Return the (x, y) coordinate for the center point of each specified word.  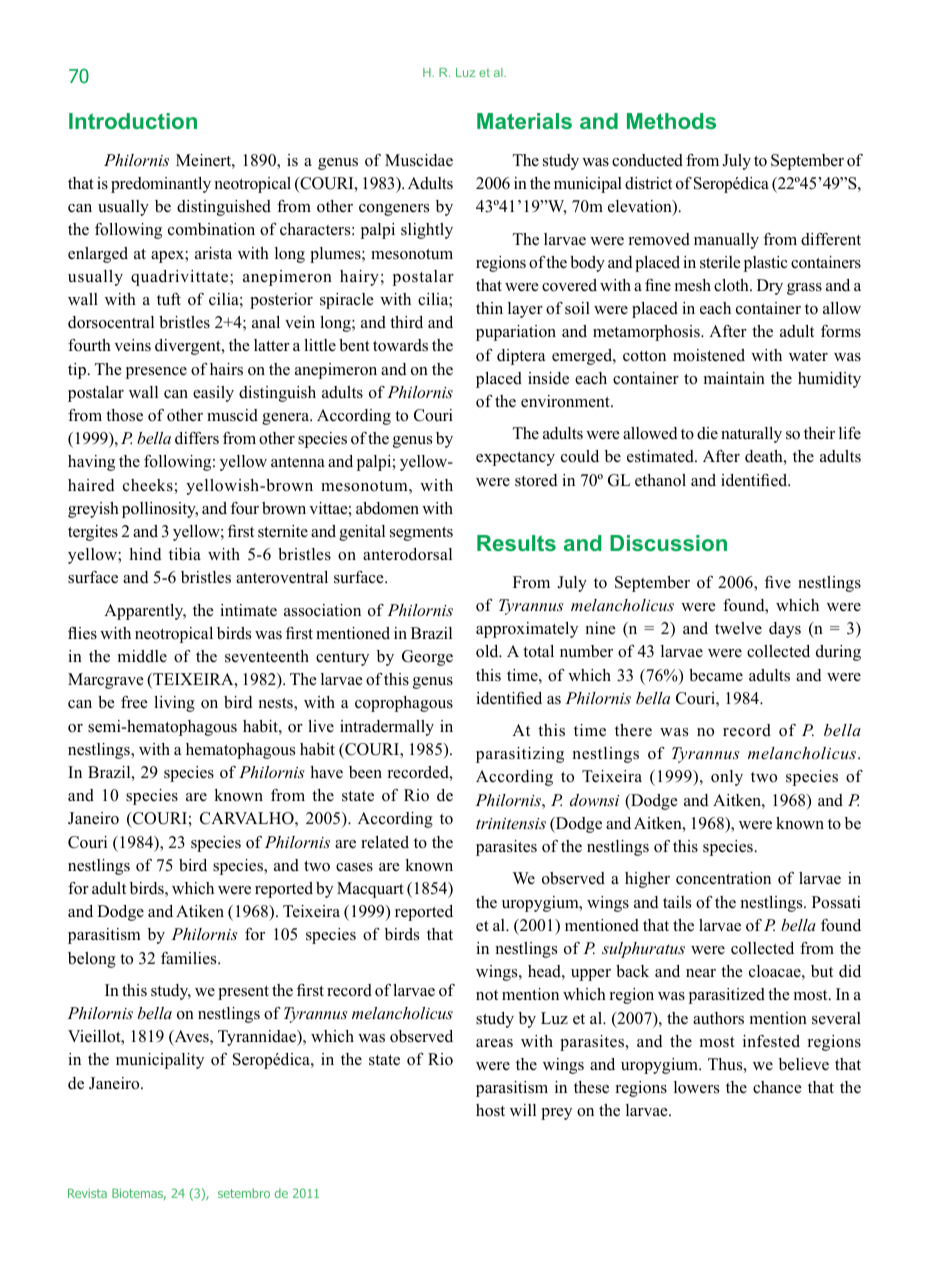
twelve (738, 628)
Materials (524, 121)
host (490, 1110)
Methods (671, 121)
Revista (87, 1193)
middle (142, 656)
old (488, 651)
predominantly (161, 185)
